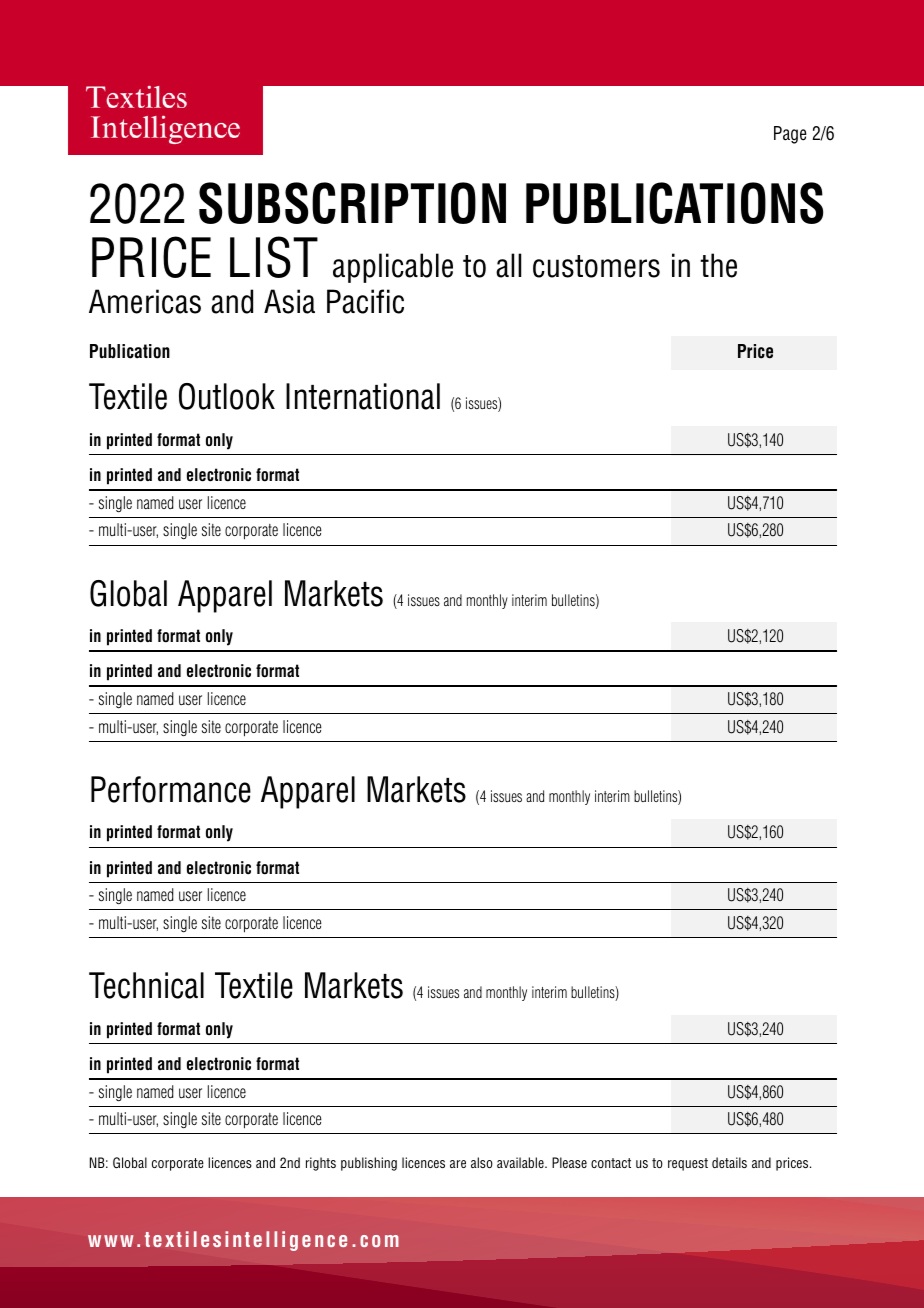  What do you see at coordinates (729, 1162) in the screenshot?
I see `details` at bounding box center [729, 1162].
